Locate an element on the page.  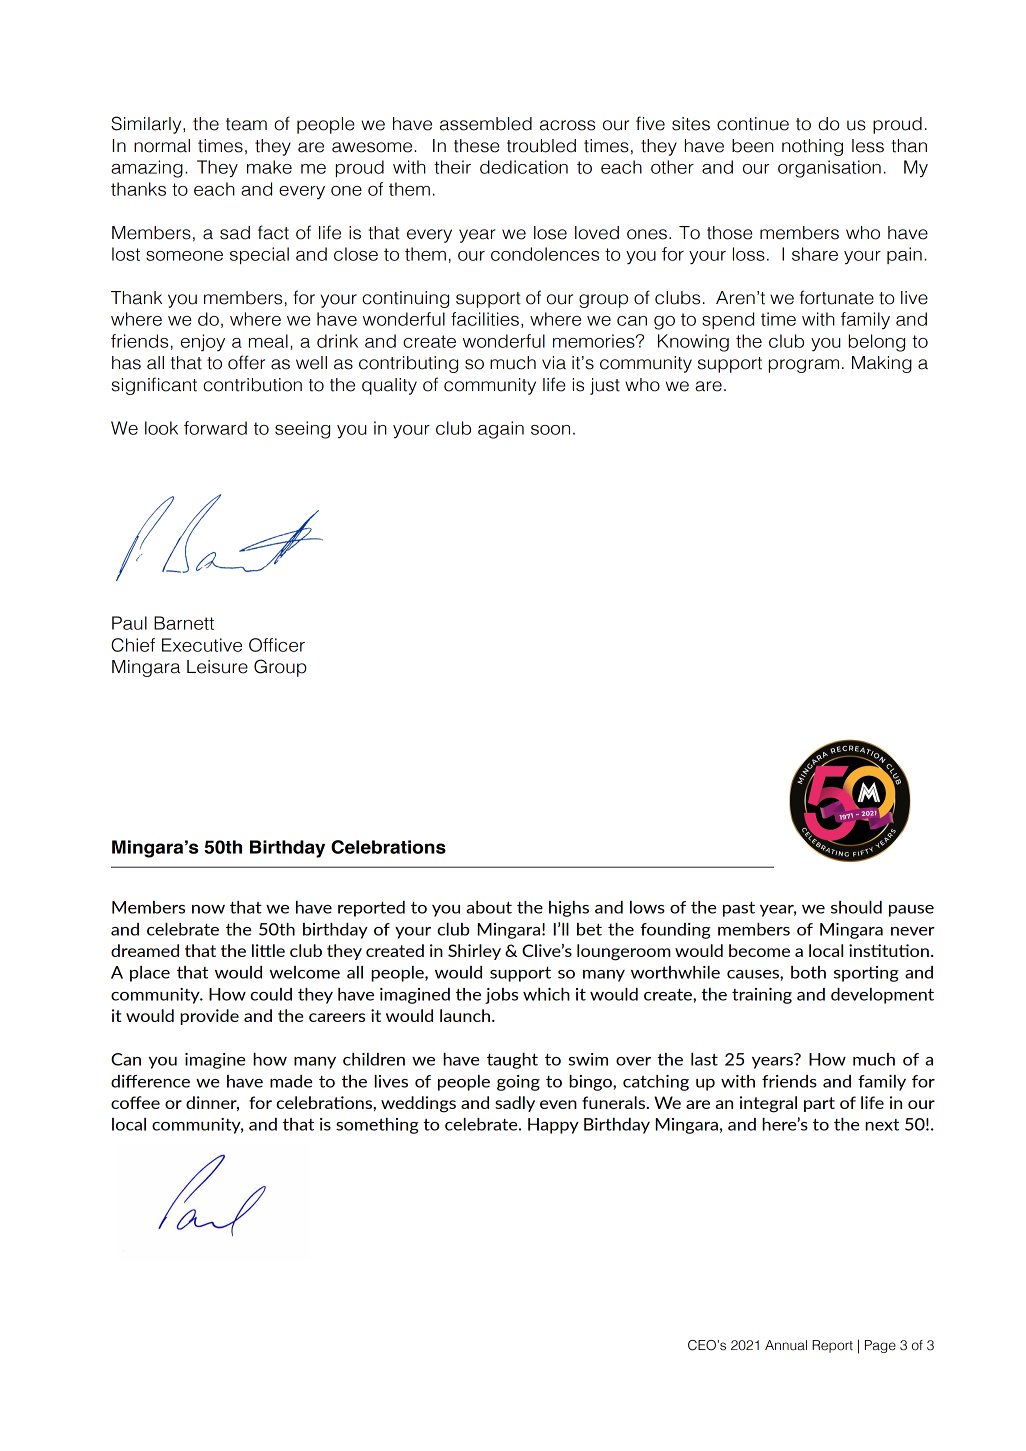
coffee is located at coordinates (135, 1102).
